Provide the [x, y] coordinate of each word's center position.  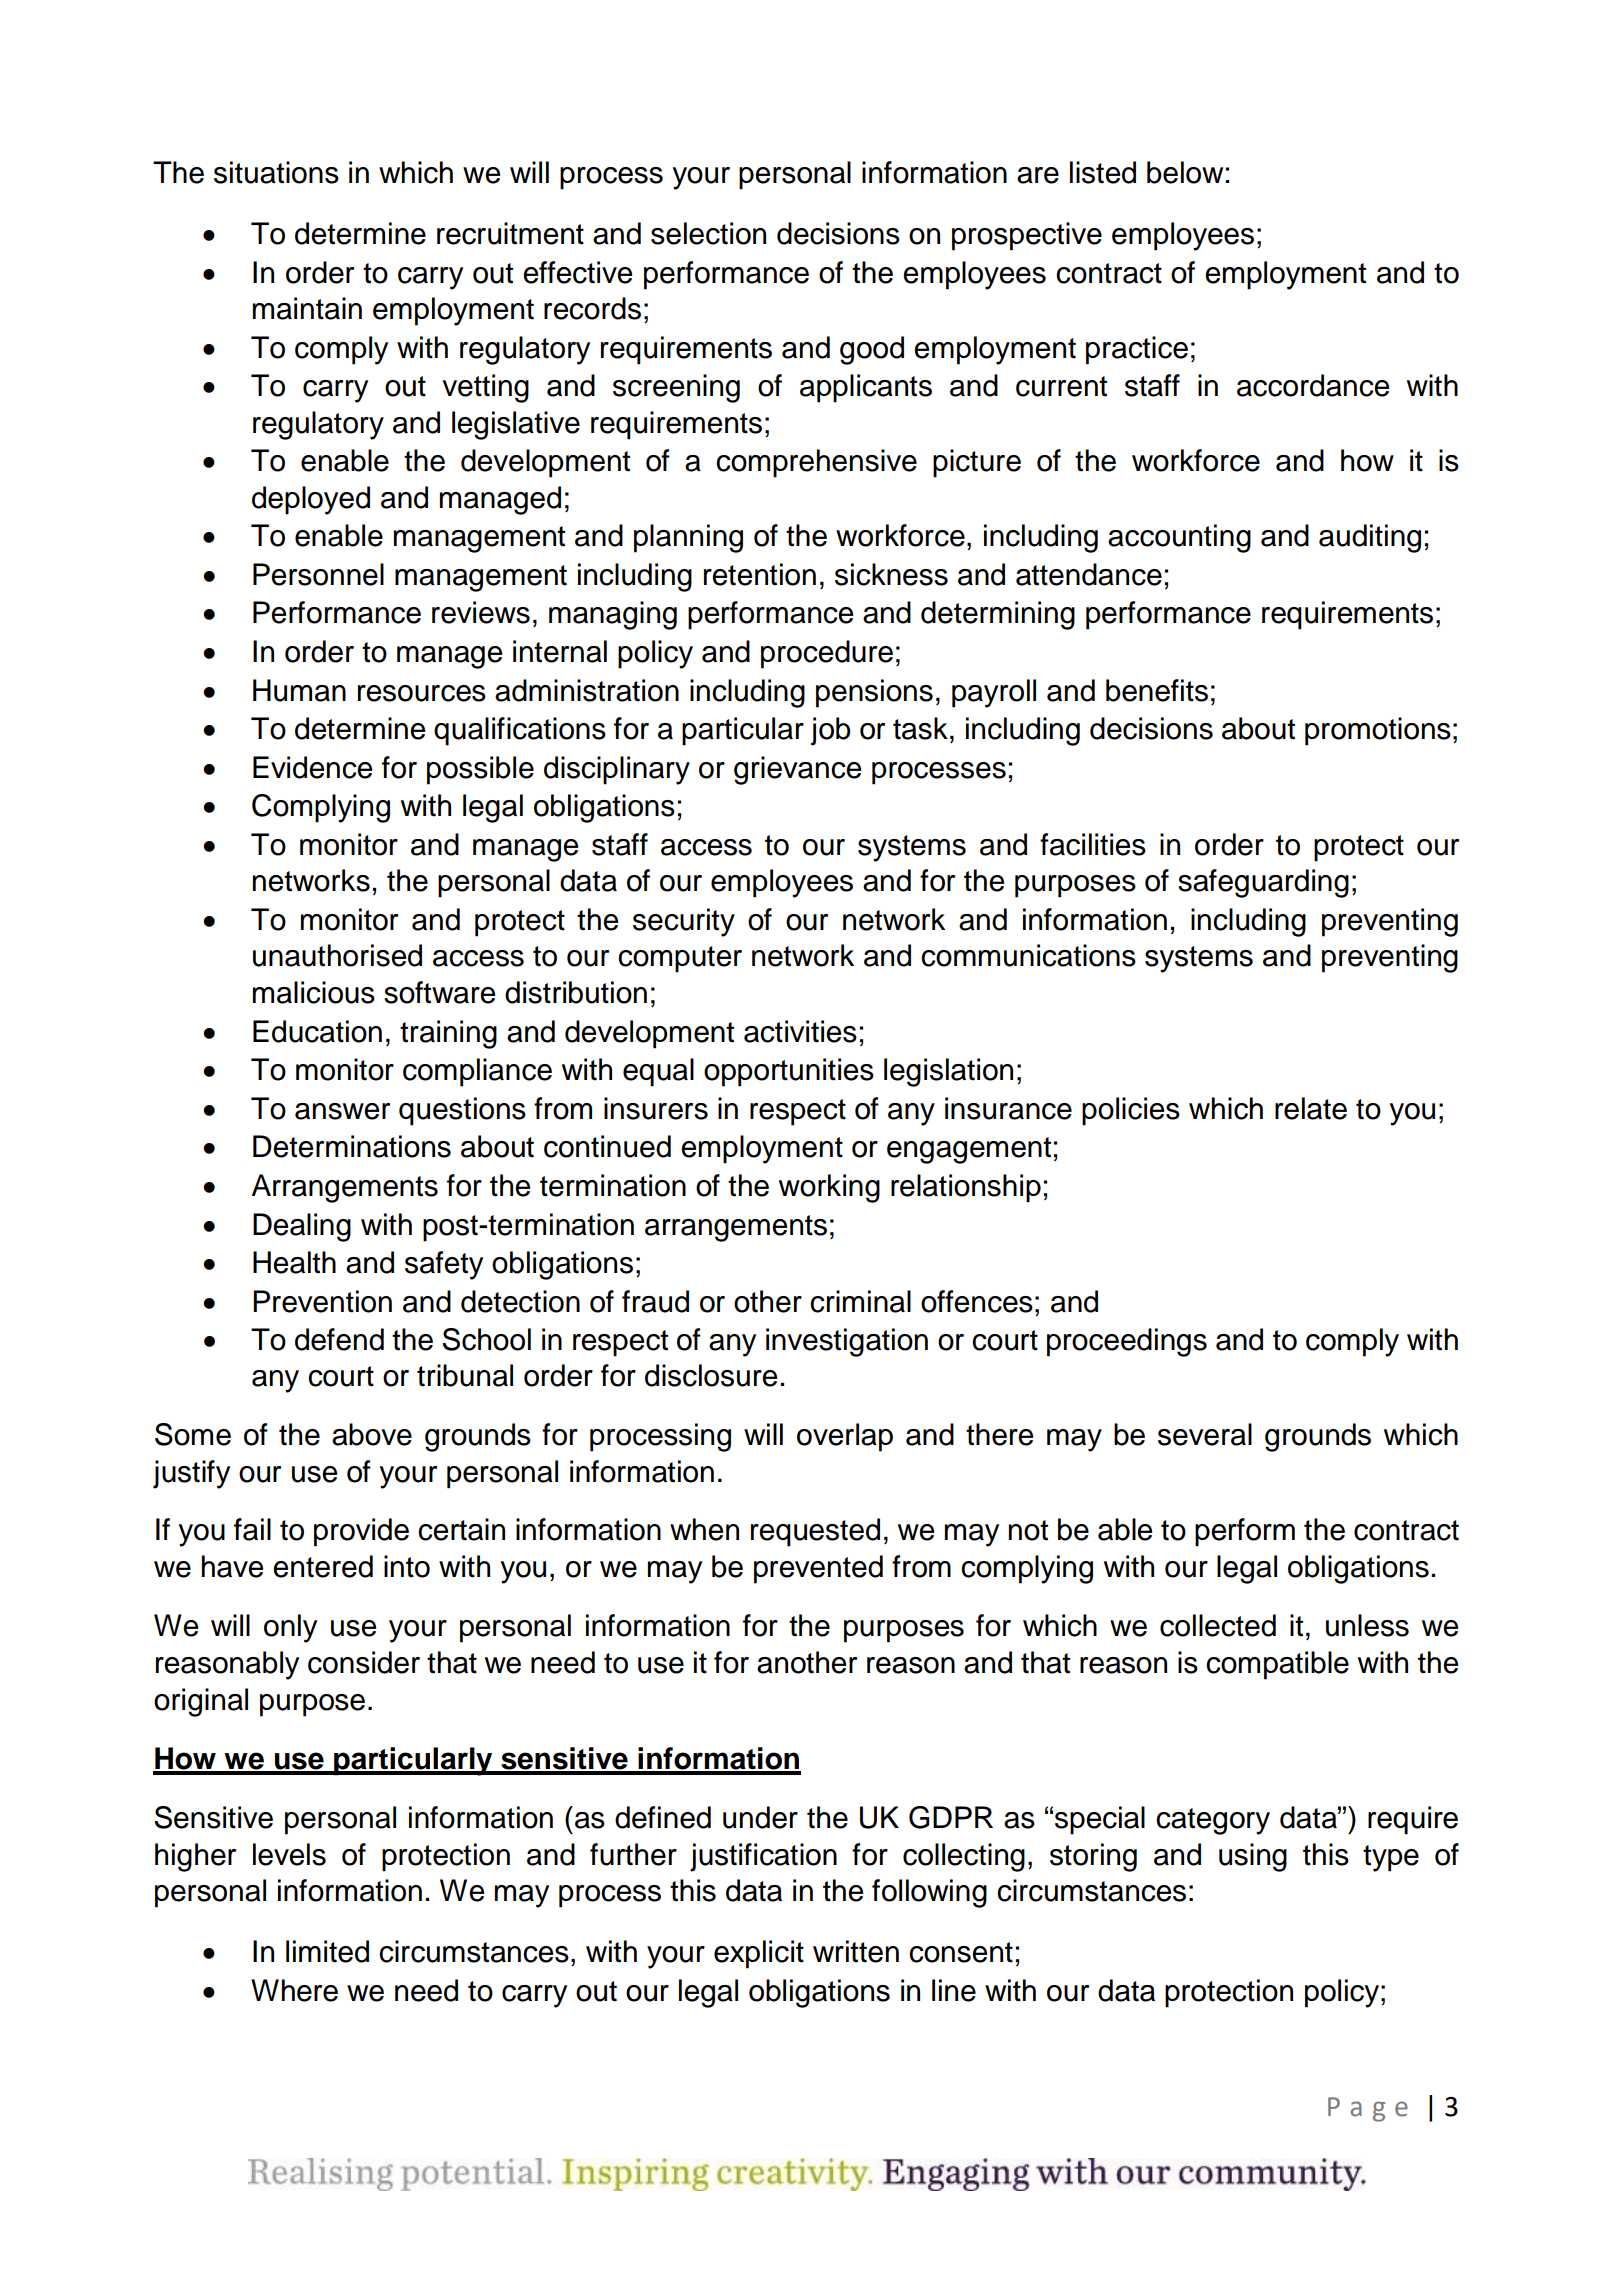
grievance [797, 770]
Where [294, 1990]
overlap [845, 1437]
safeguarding [1263, 883]
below [1185, 172]
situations [276, 172]
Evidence [312, 767]
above [372, 1434]
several [1205, 1434]
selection [708, 233]
